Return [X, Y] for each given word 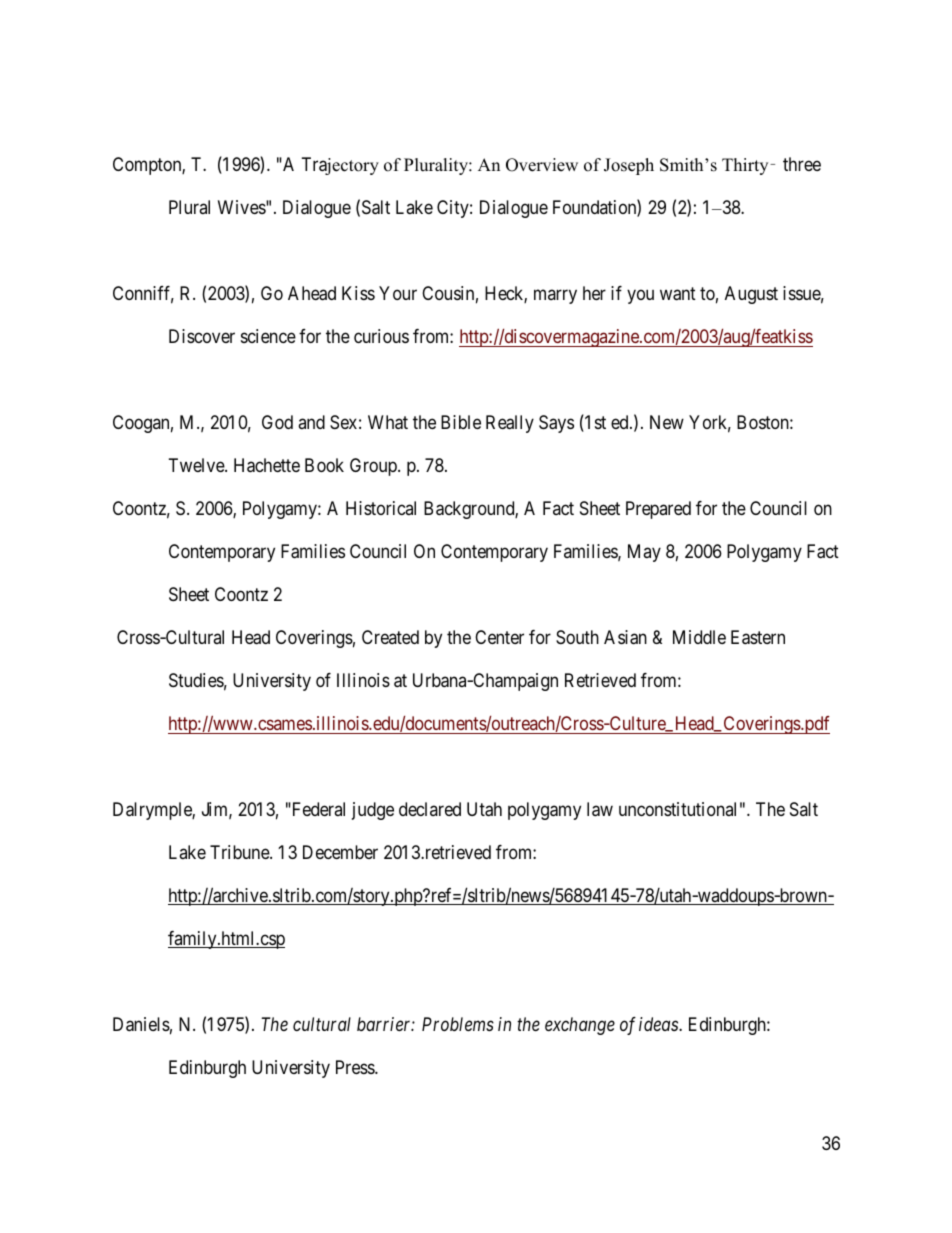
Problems [458, 1024]
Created [390, 637]
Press [356, 1067]
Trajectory [340, 166]
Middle [699, 637]
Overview [542, 165]
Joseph [629, 166]
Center [499, 637]
